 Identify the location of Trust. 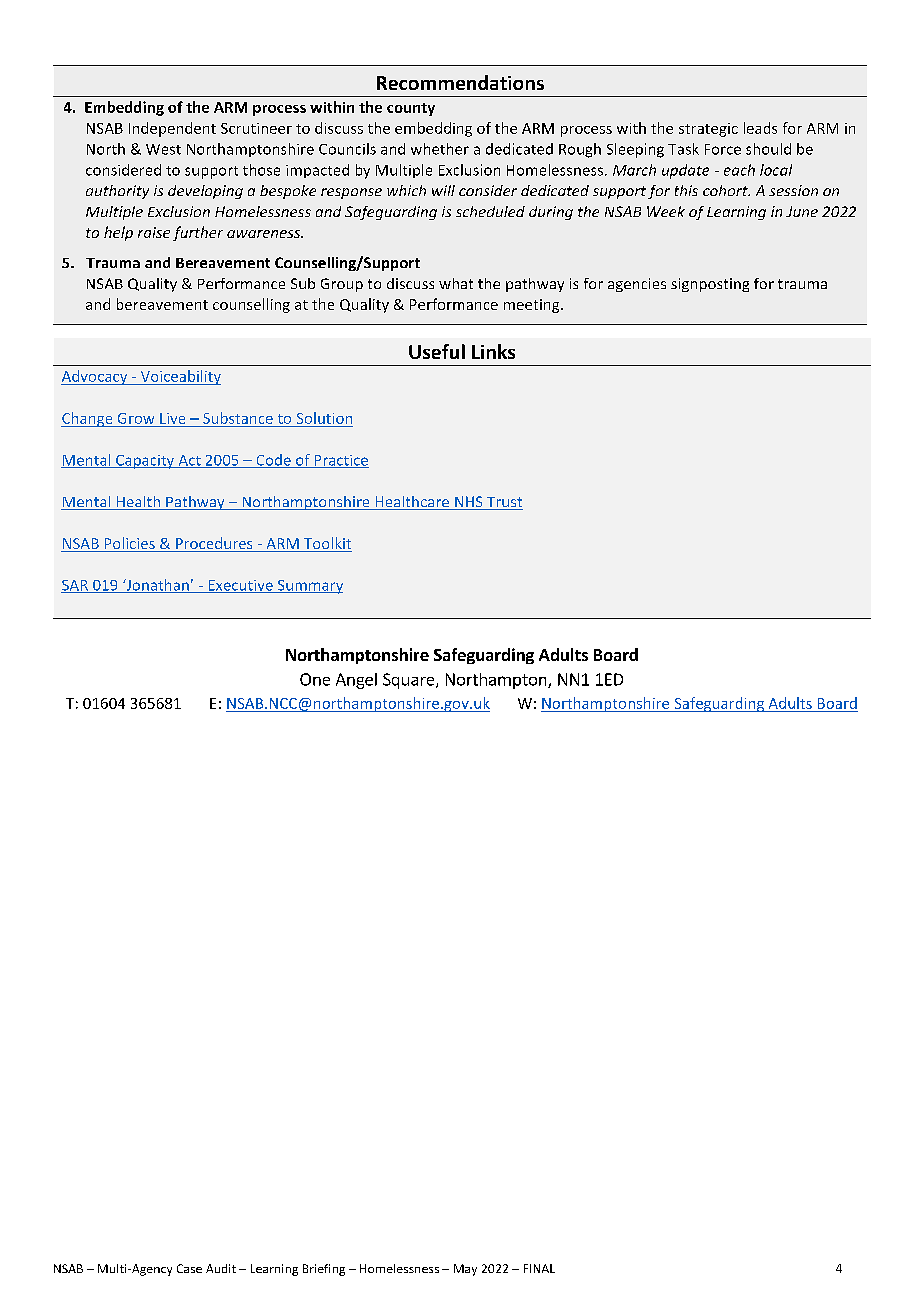
(504, 503).
